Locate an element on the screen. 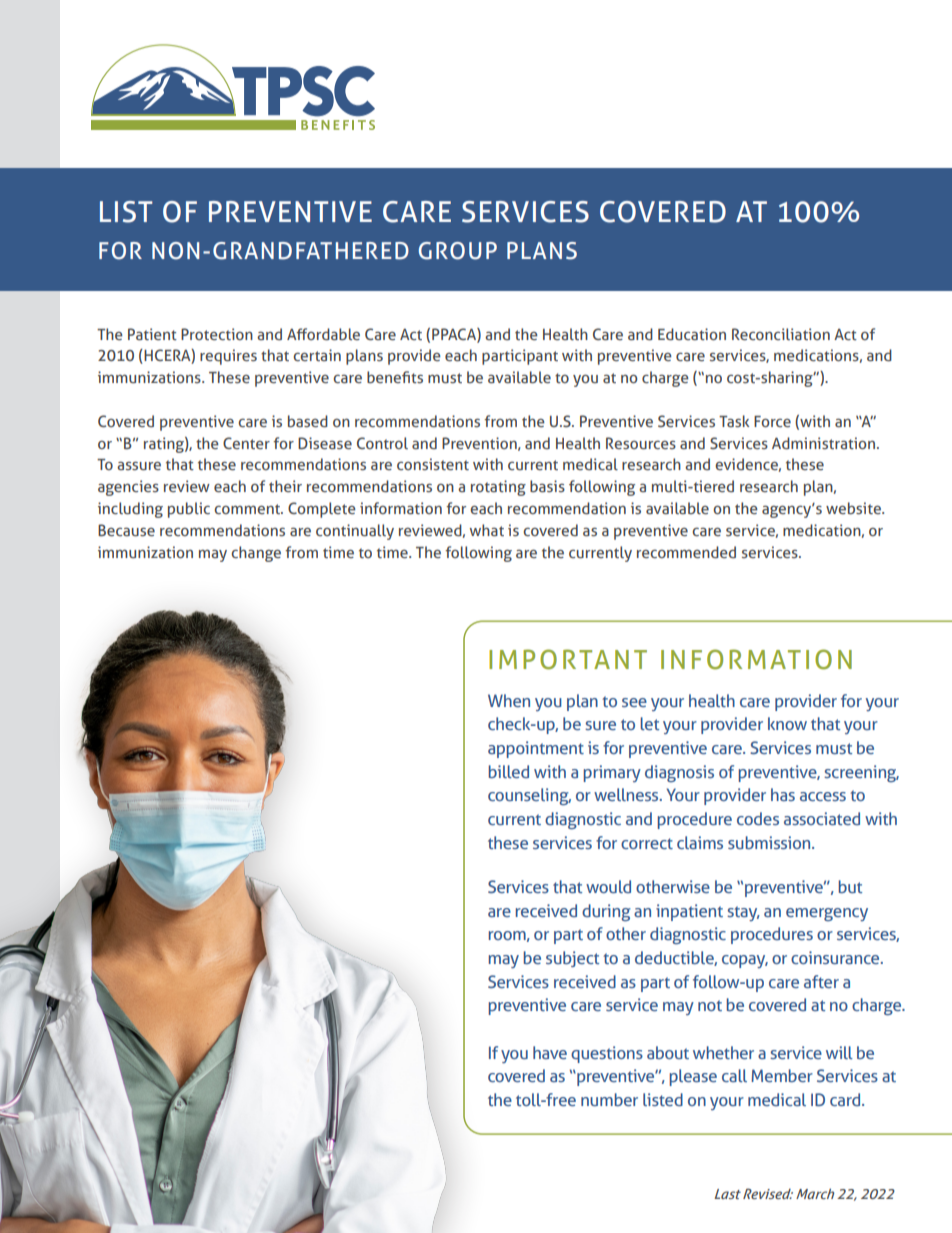 The width and height of the screenshot is (952, 1233). billed is located at coordinates (509, 771).
